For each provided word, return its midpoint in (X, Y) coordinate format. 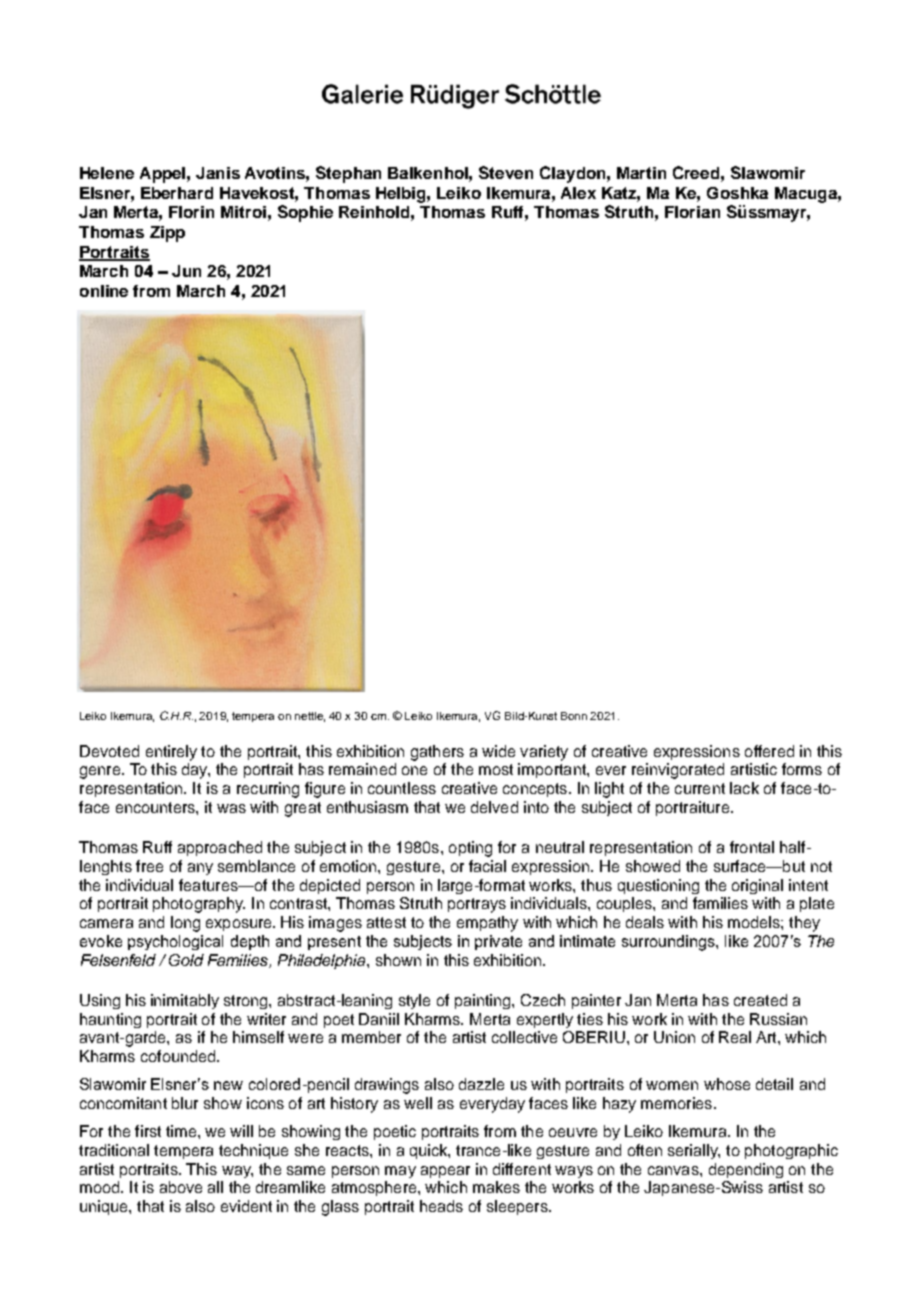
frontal (752, 847)
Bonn (574, 716)
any (200, 869)
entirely (171, 753)
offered (769, 751)
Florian (692, 212)
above (181, 1187)
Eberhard (177, 193)
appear (445, 1172)
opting (470, 849)
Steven (506, 172)
